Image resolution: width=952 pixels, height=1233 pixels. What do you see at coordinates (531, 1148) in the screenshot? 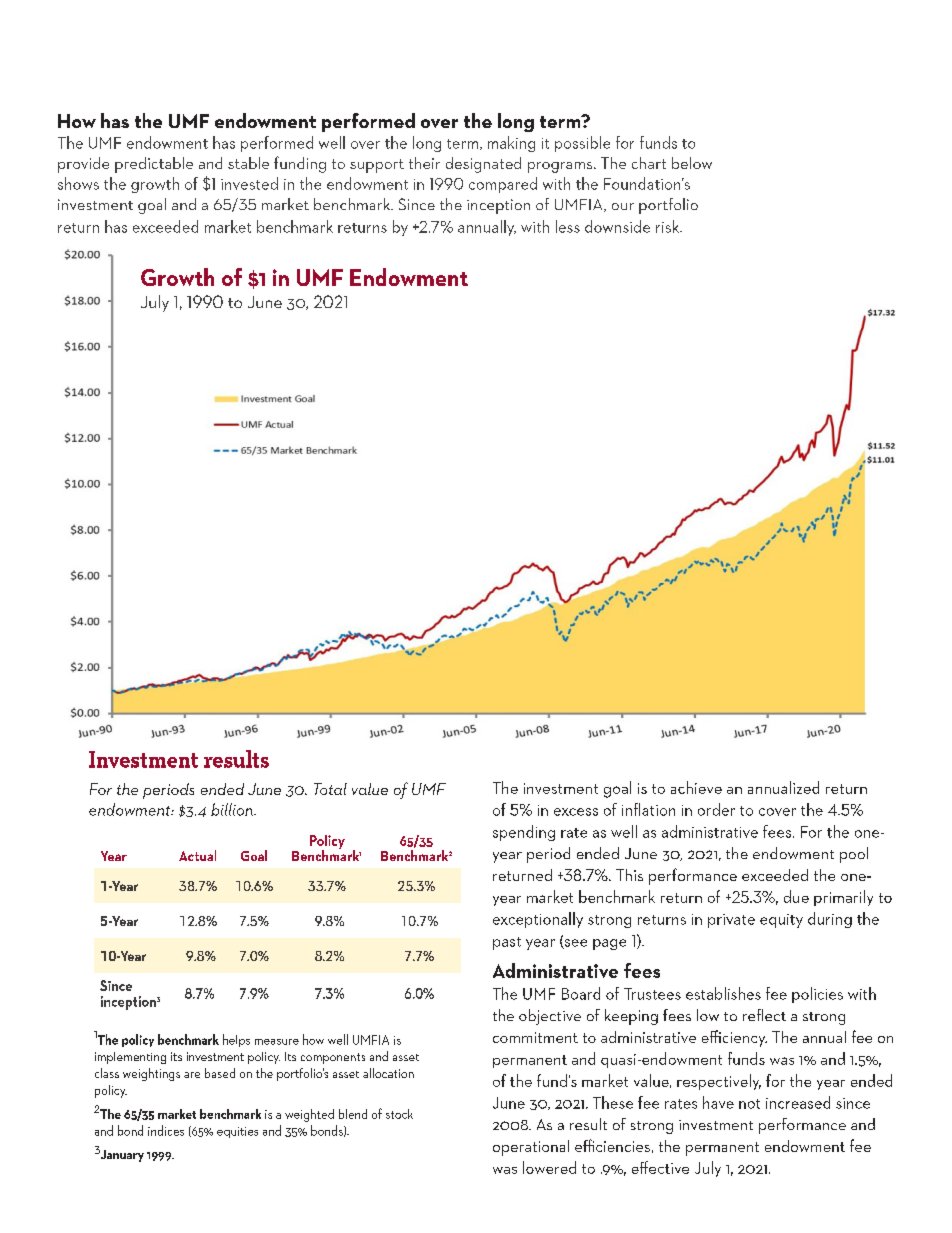
I see `operational` at bounding box center [531, 1148].
